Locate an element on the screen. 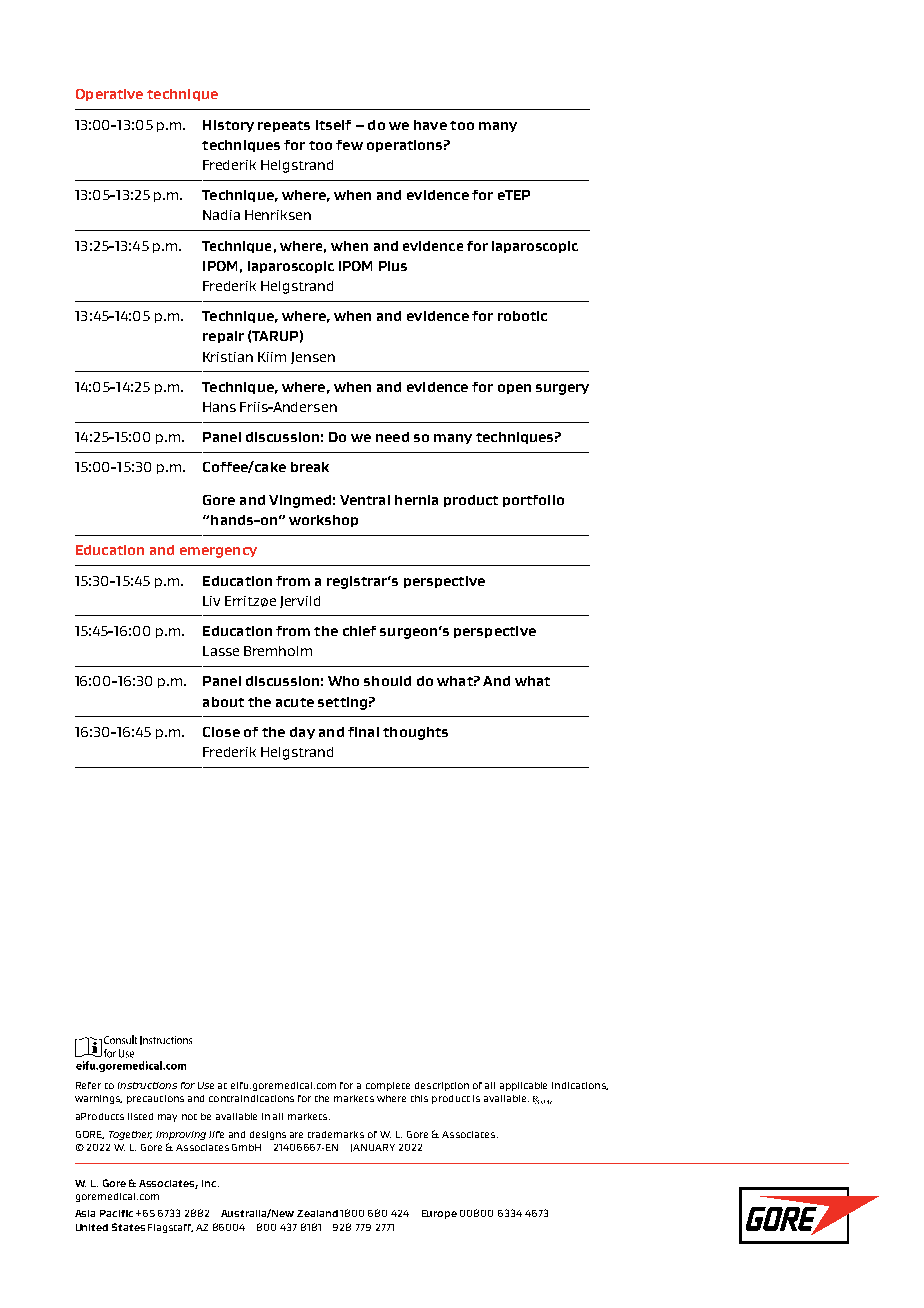 The width and height of the screenshot is (924, 1308). Pacific is located at coordinates (116, 1213).
